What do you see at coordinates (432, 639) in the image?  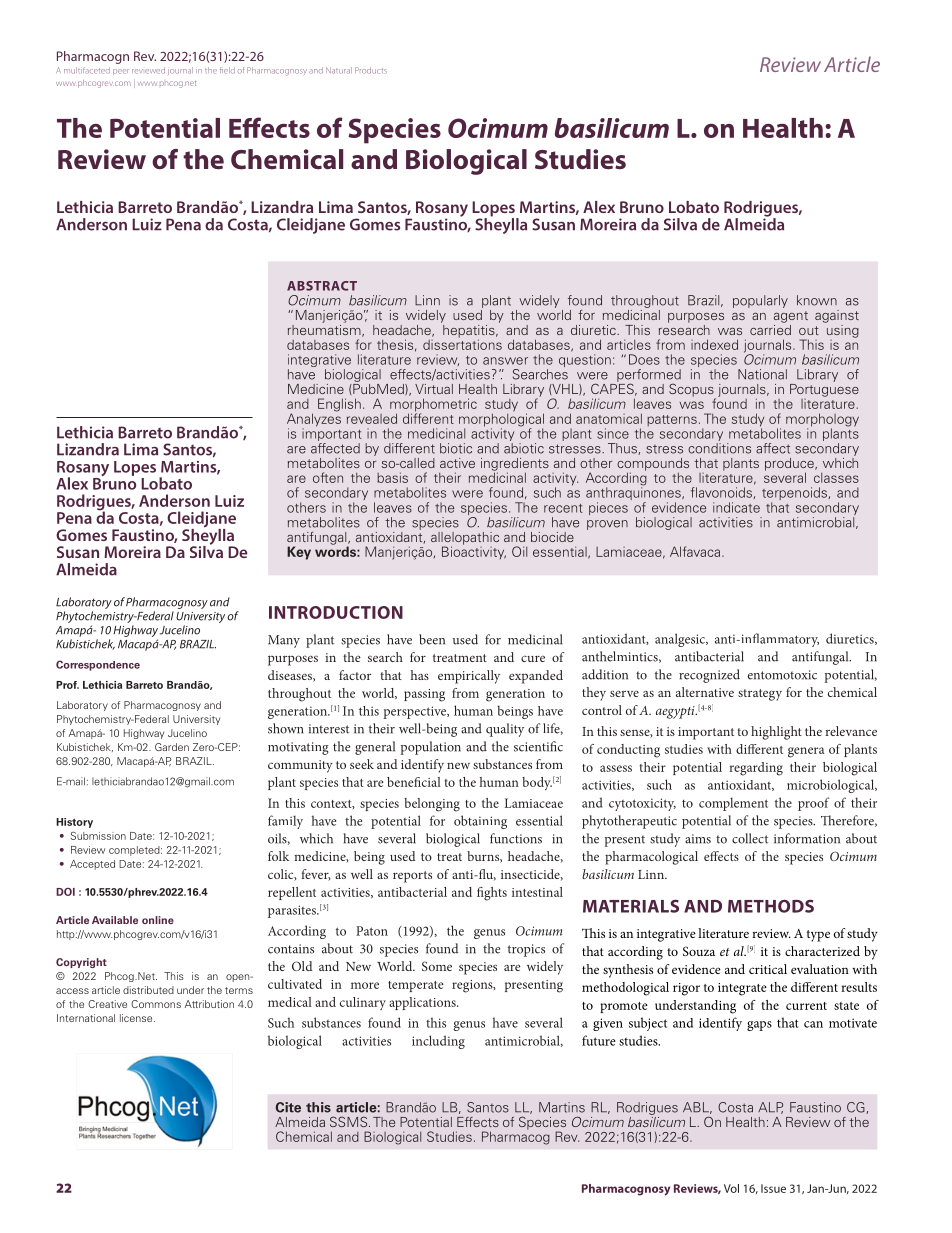 I see `been` at bounding box center [432, 639].
